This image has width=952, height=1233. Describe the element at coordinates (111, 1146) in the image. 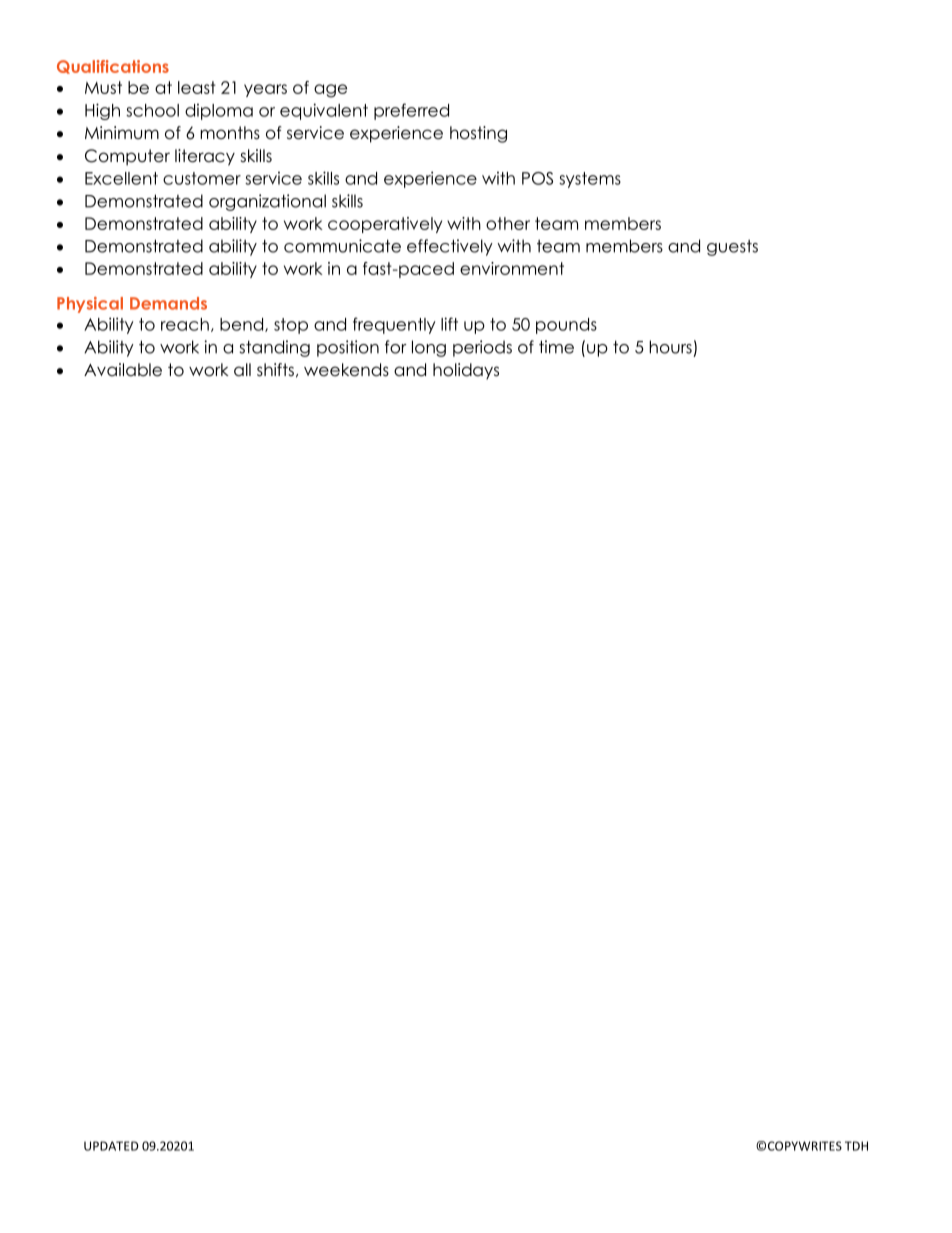

I see `UPDATED` at that location.
